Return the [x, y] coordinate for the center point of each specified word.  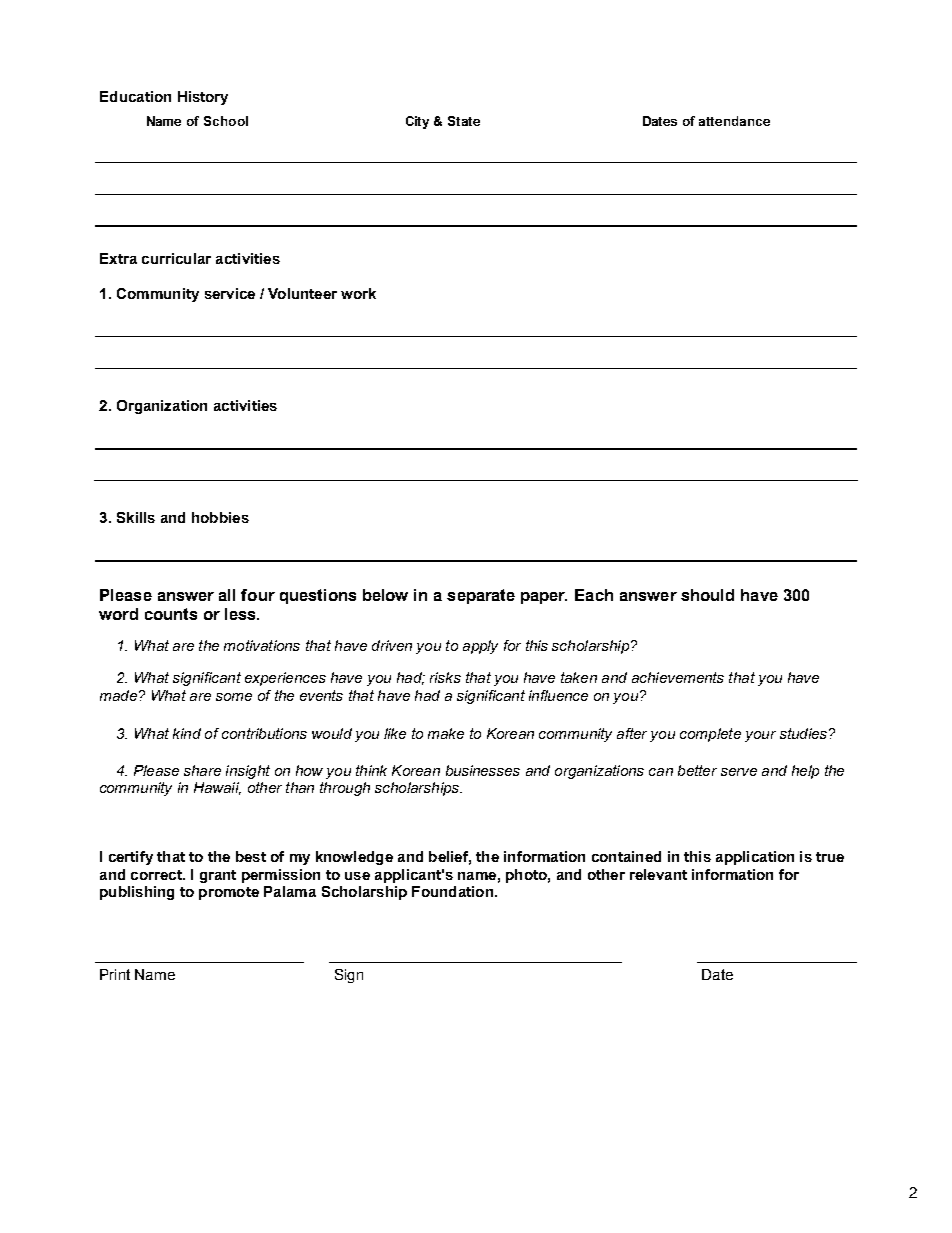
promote [229, 893]
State [464, 121]
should [707, 595]
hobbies [220, 517]
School [226, 121]
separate [481, 596]
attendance [734, 121]
